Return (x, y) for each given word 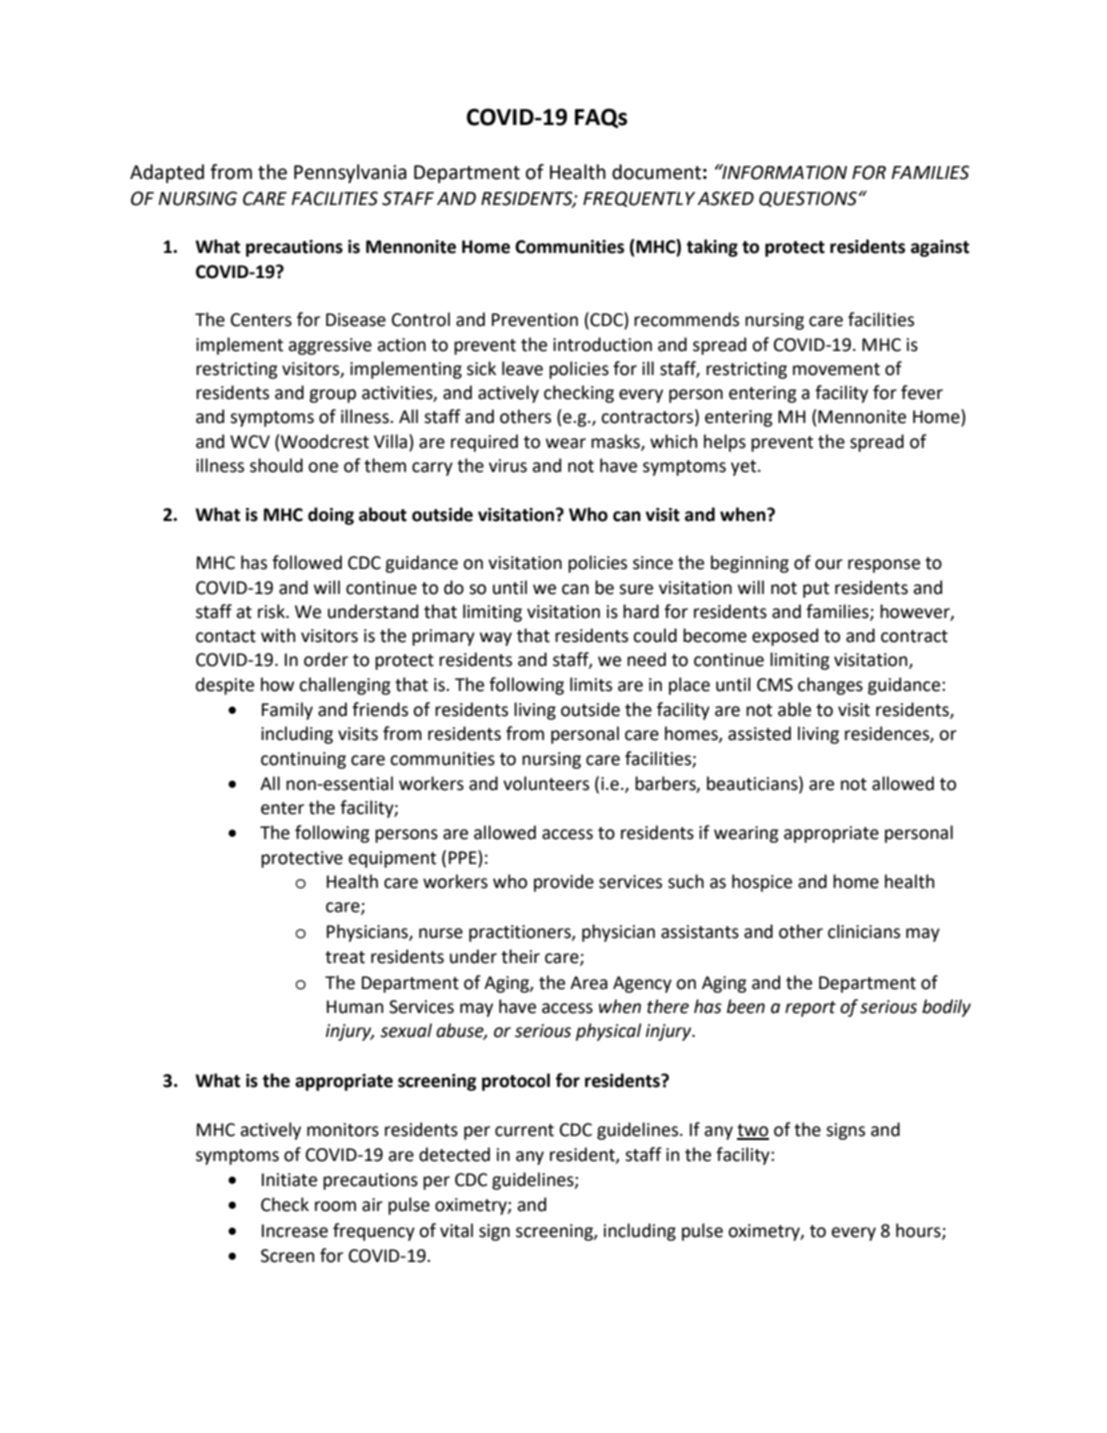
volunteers (546, 783)
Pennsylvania (350, 173)
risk (272, 611)
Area (589, 983)
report (810, 1009)
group (332, 396)
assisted (759, 733)
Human (355, 1007)
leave (522, 368)
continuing (303, 760)
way (496, 639)
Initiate (289, 1180)
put (816, 590)
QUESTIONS (808, 199)
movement (836, 369)
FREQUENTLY (639, 199)
